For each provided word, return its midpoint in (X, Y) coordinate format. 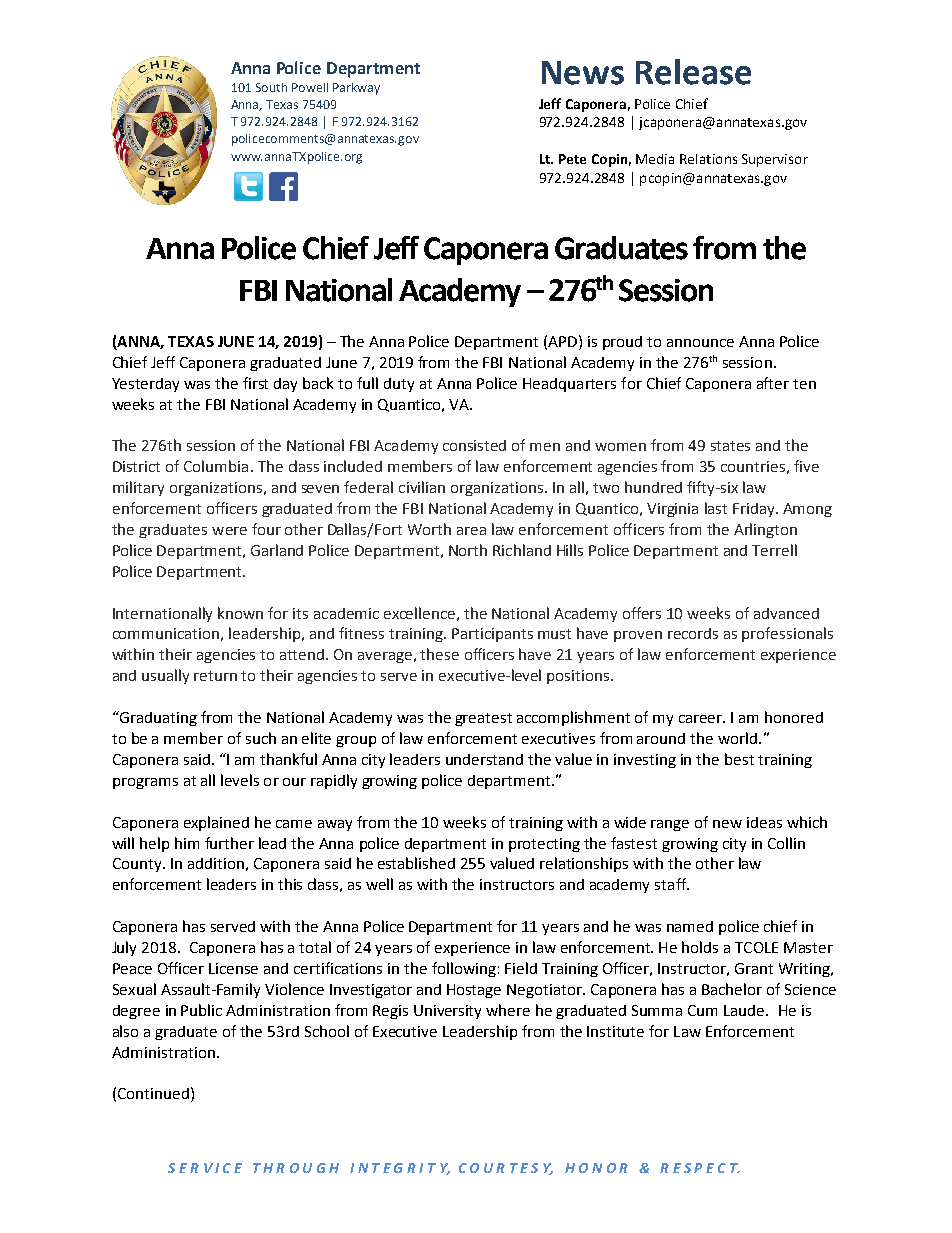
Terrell (774, 550)
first (255, 383)
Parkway (356, 89)
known (240, 613)
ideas (764, 822)
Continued (153, 1093)
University (447, 1012)
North (468, 550)
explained (216, 823)
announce (700, 343)
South (271, 87)
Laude (745, 1010)
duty (399, 385)
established (416, 863)
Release (693, 72)
